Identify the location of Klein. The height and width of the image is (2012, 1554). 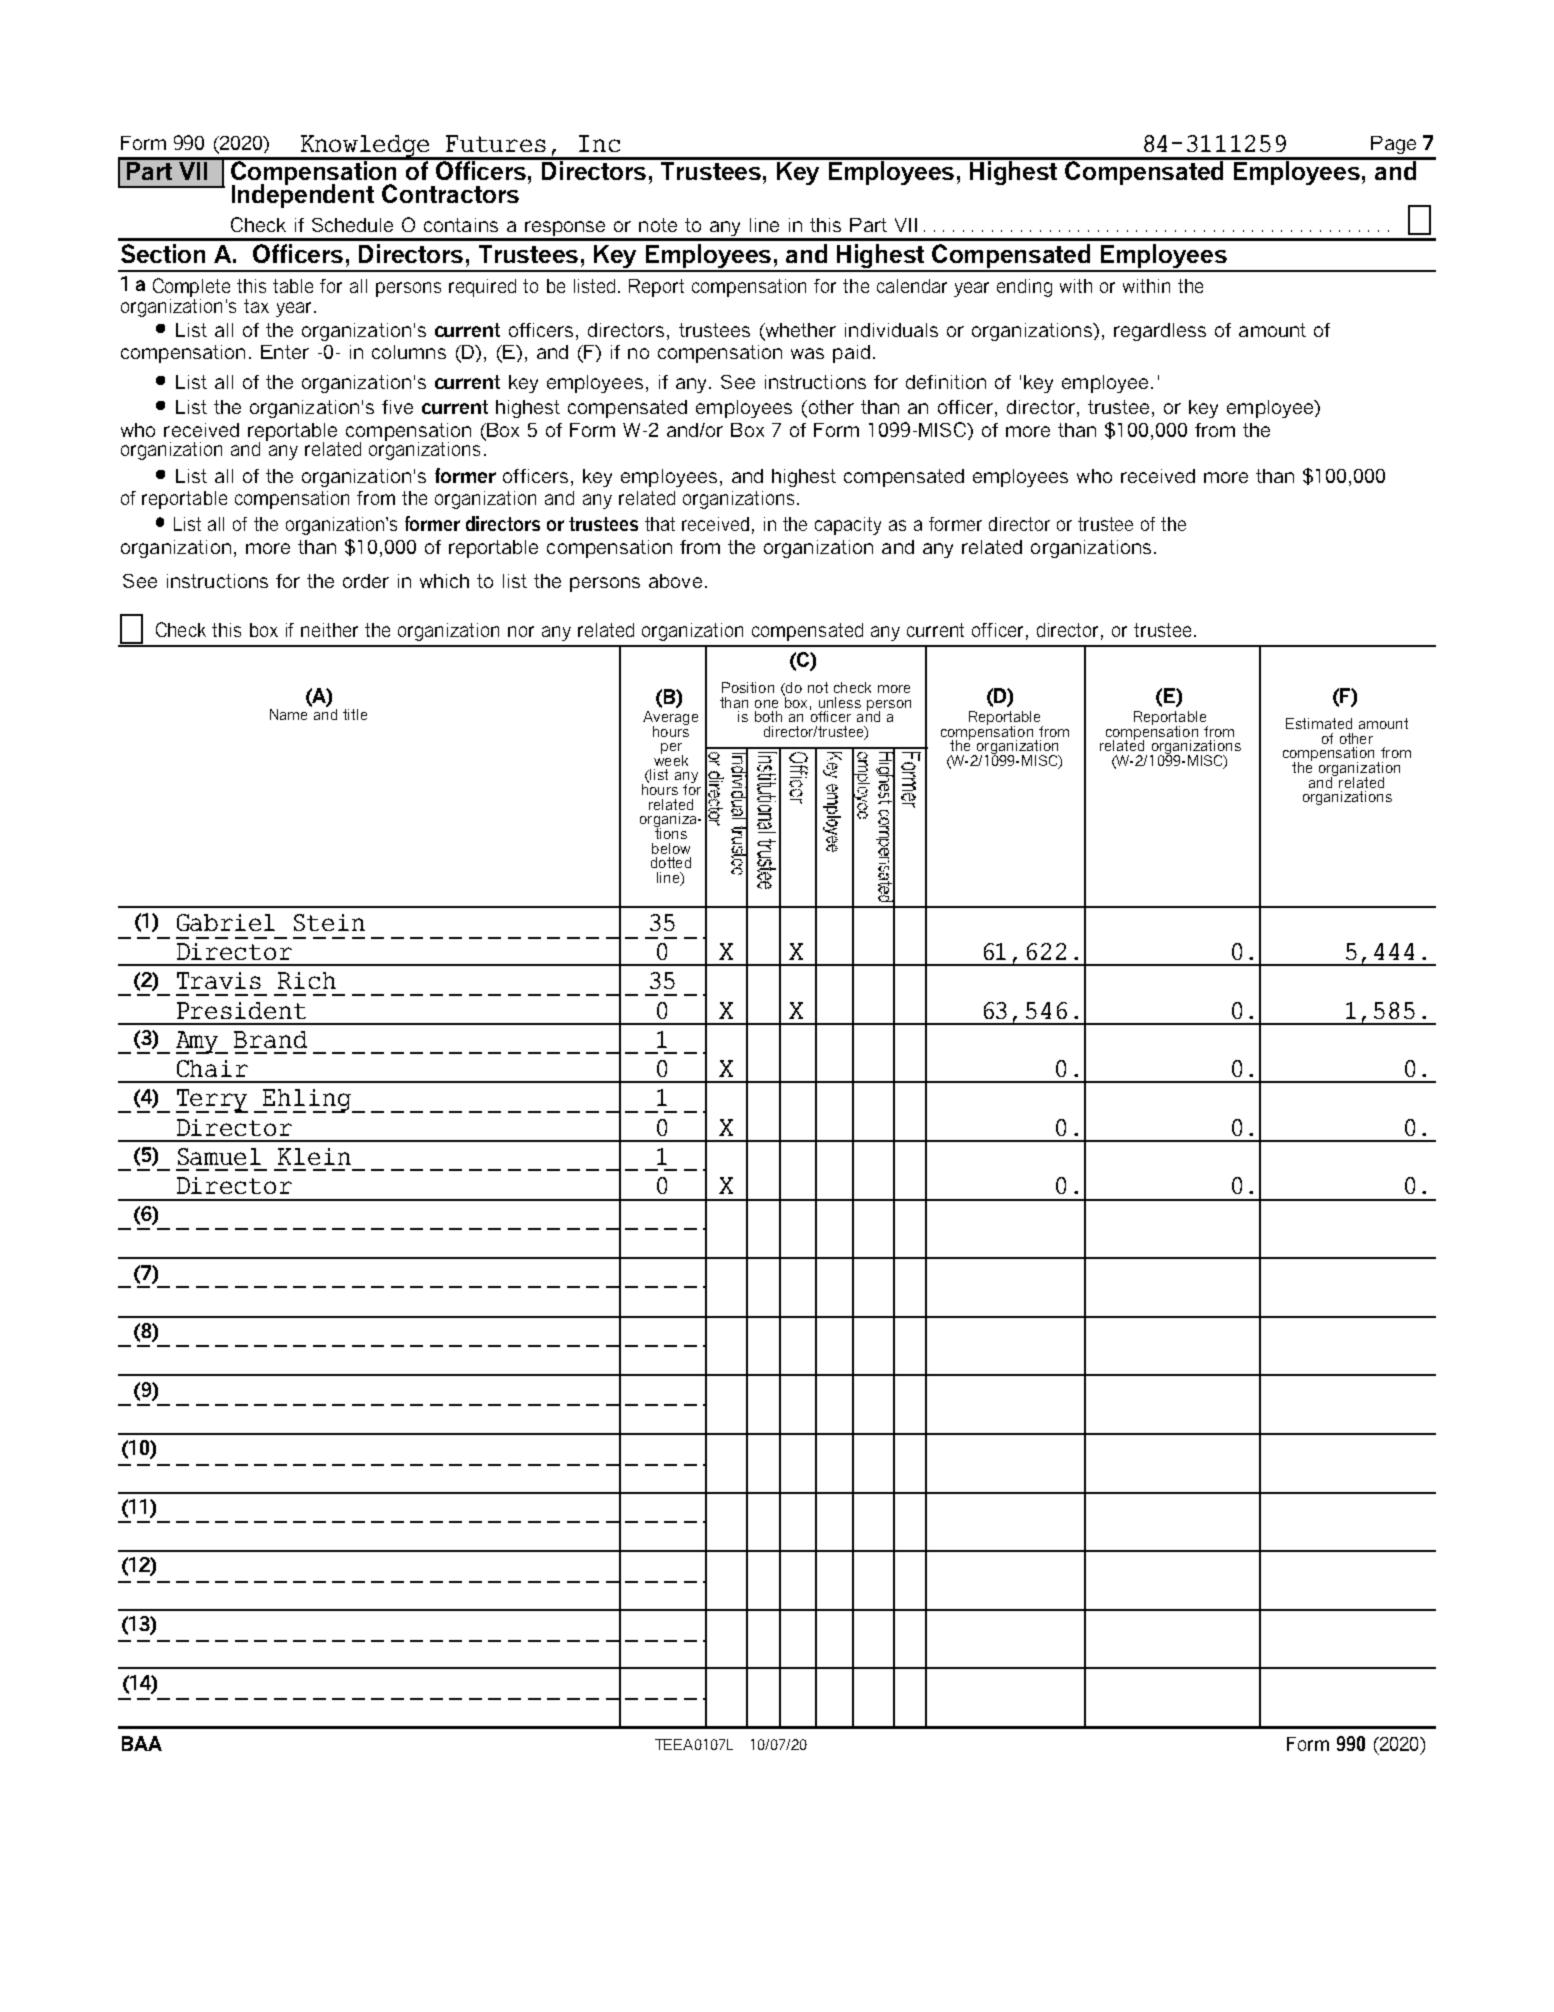
(314, 1156).
